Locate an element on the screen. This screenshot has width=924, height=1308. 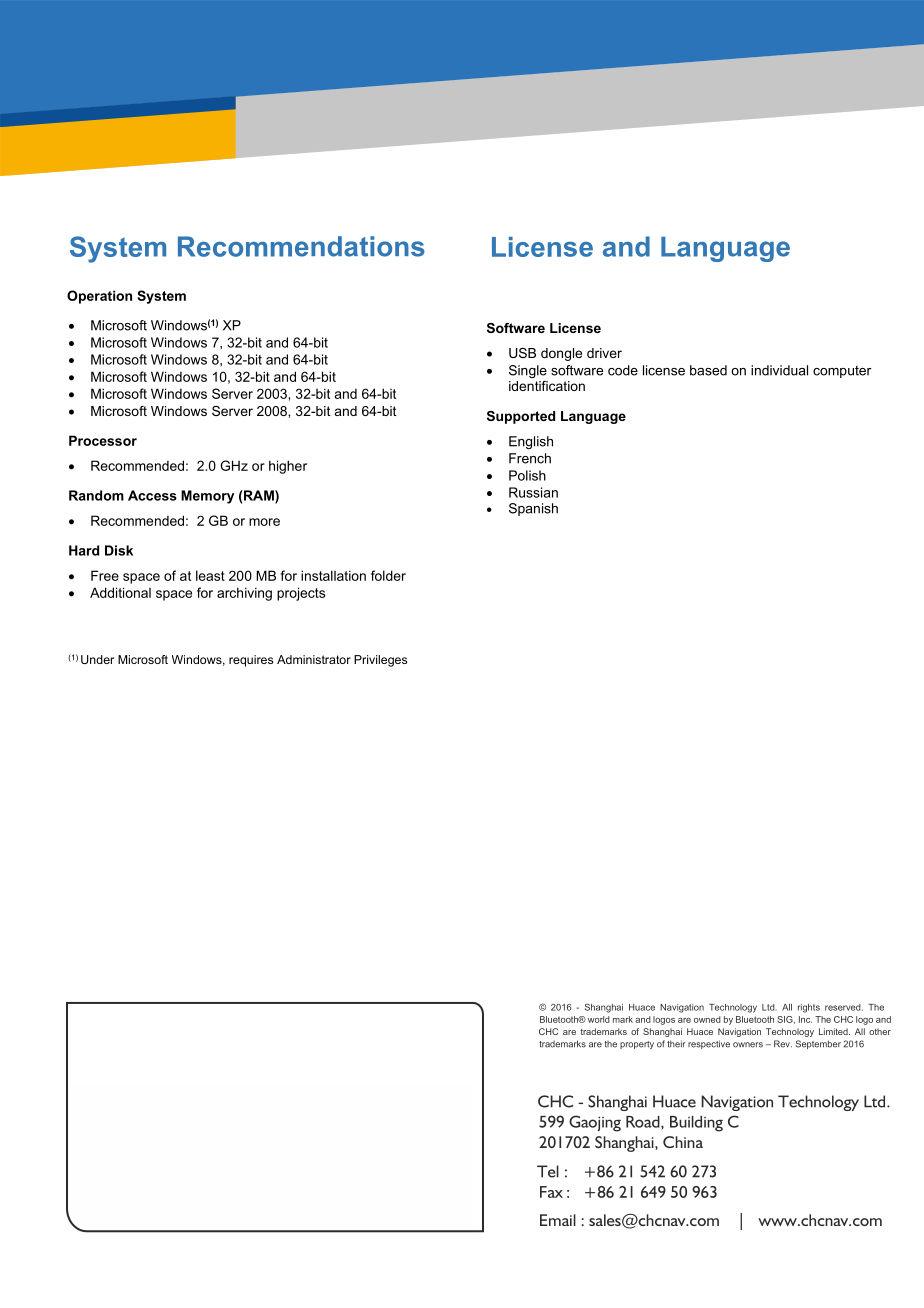
Operation is located at coordinates (99, 297).
